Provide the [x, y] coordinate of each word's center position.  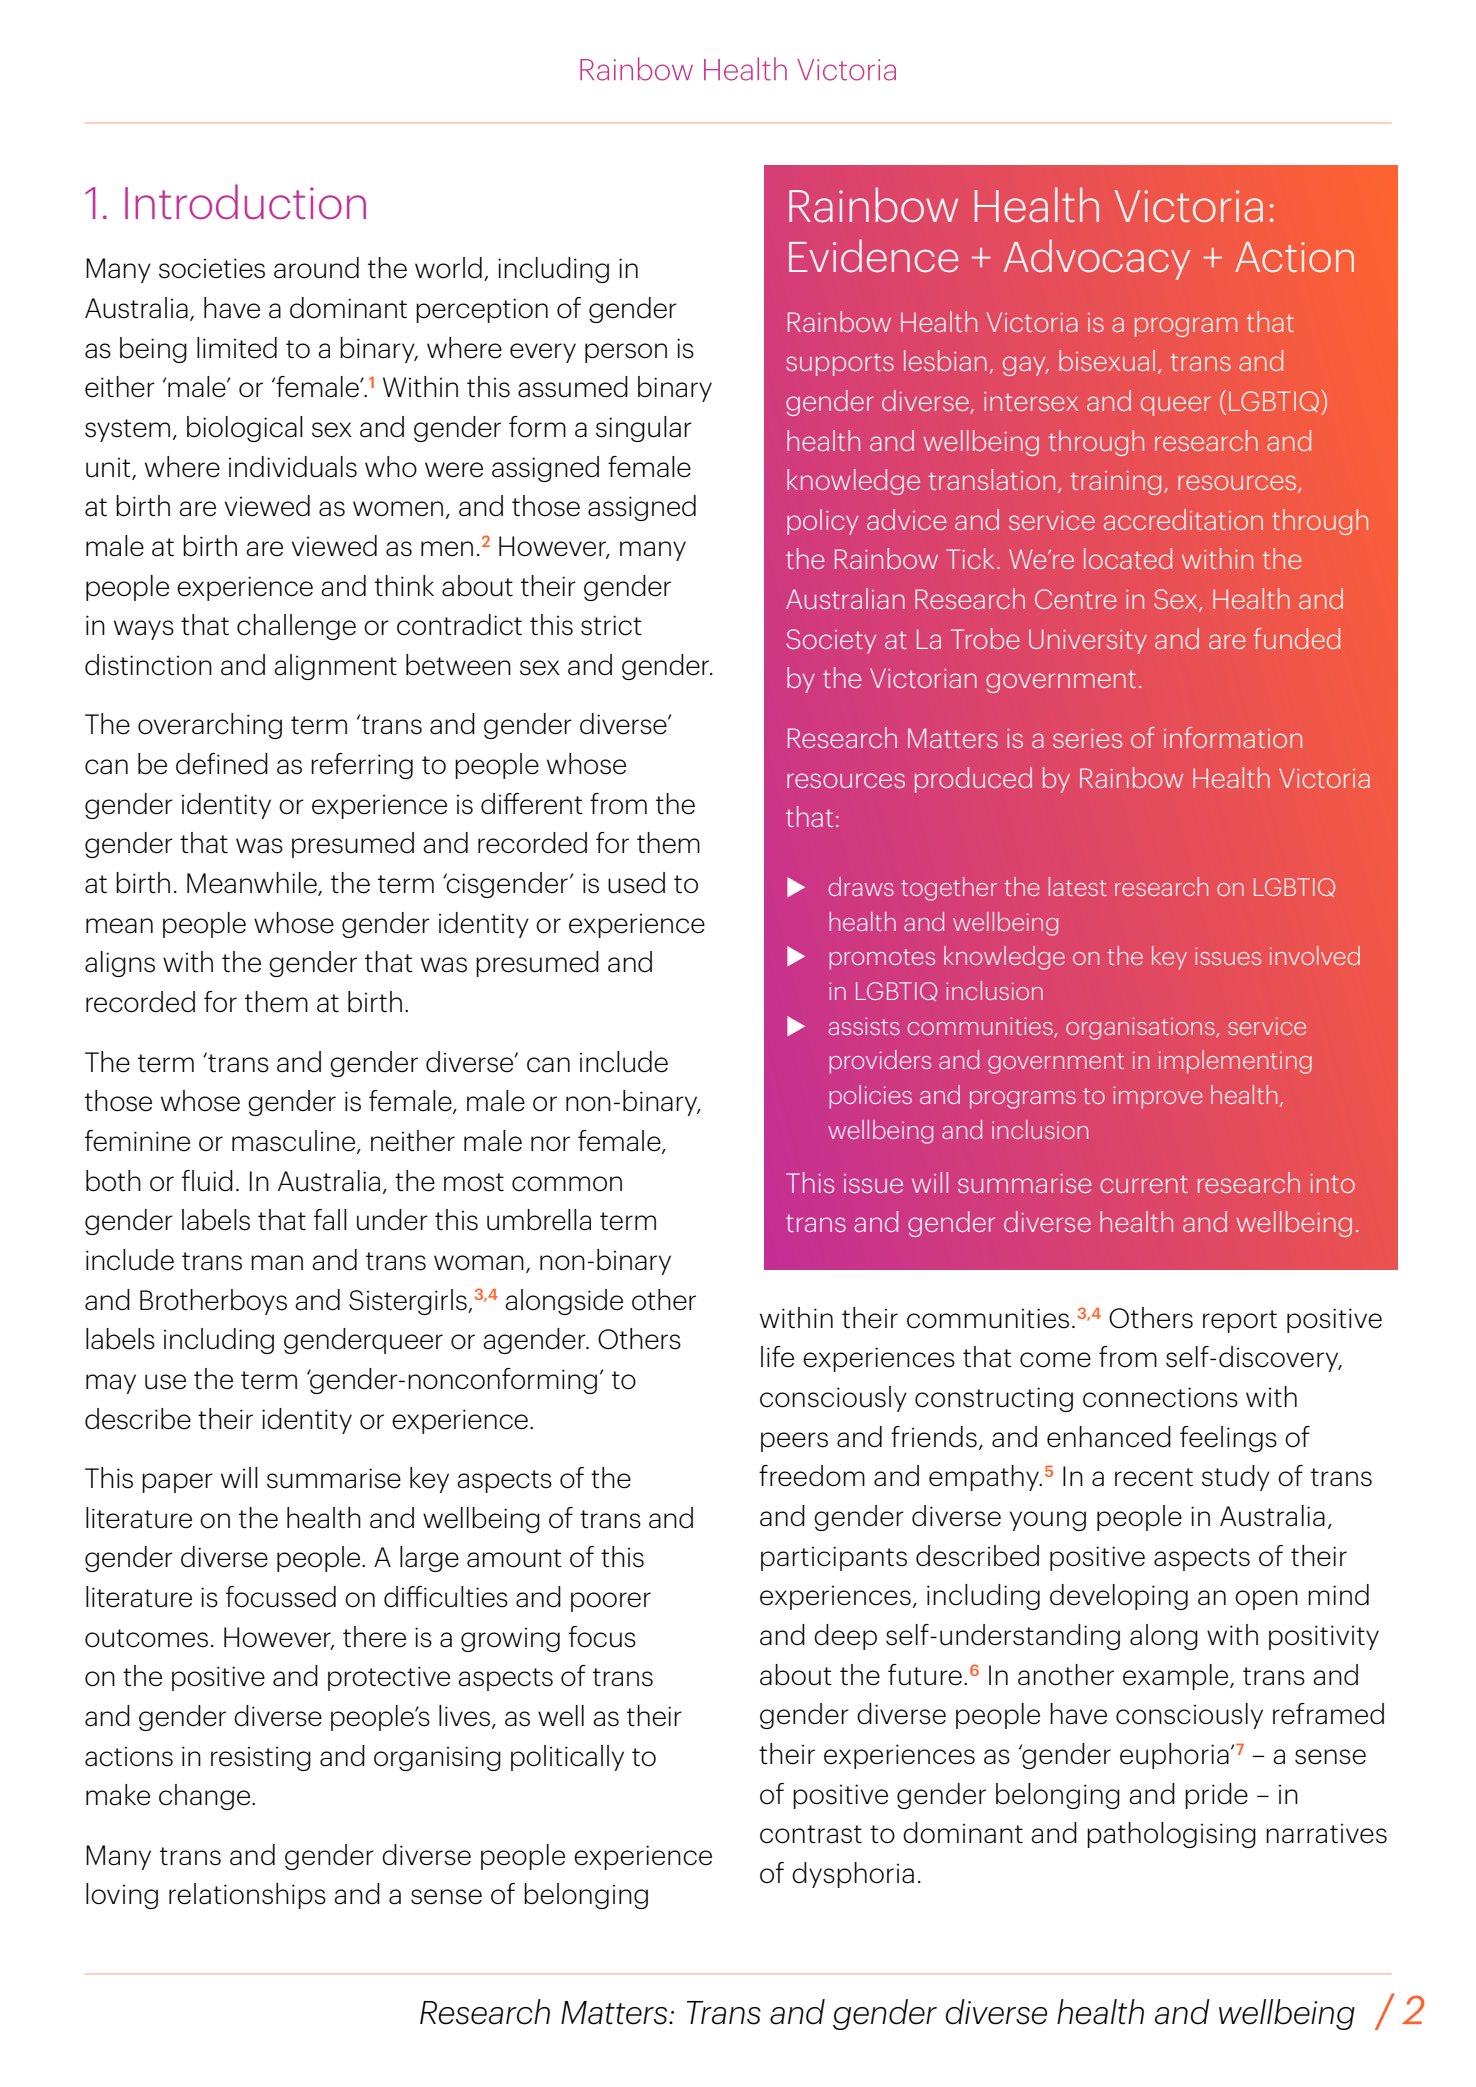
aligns [120, 964]
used [636, 883]
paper [177, 1483]
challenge [296, 627]
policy [822, 522]
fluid [207, 1181]
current [1144, 1184]
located [1128, 558]
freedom [812, 1476]
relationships [247, 1896]
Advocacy [1097, 259]
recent [1154, 1477]
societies [212, 268]
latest [1078, 886]
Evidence [873, 255]
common [567, 1184]
